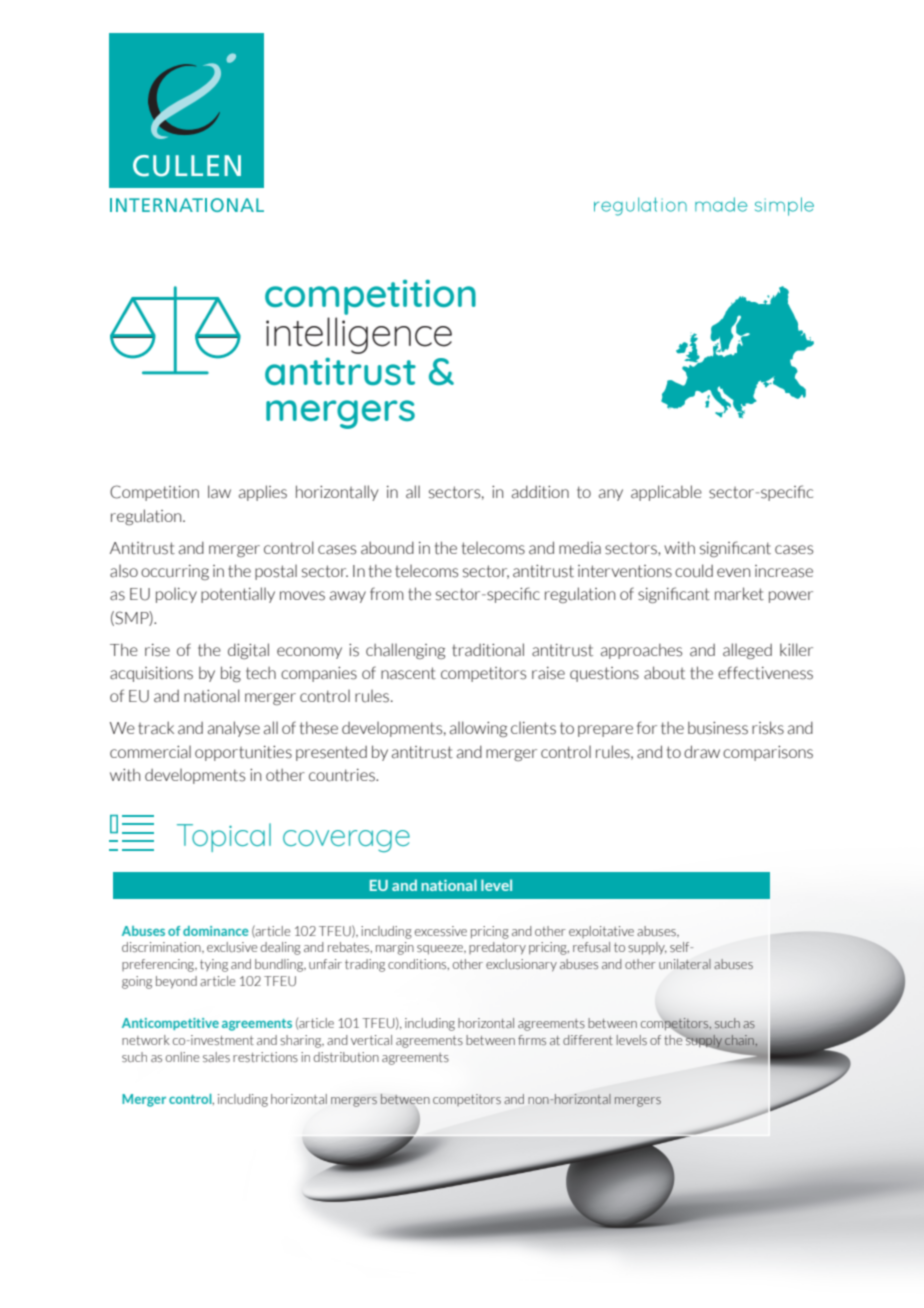 Image resolution: width=924 pixels, height=1308 pixels. Describe the element at coordinates (478, 729) in the screenshot. I see `allowing` at that location.
